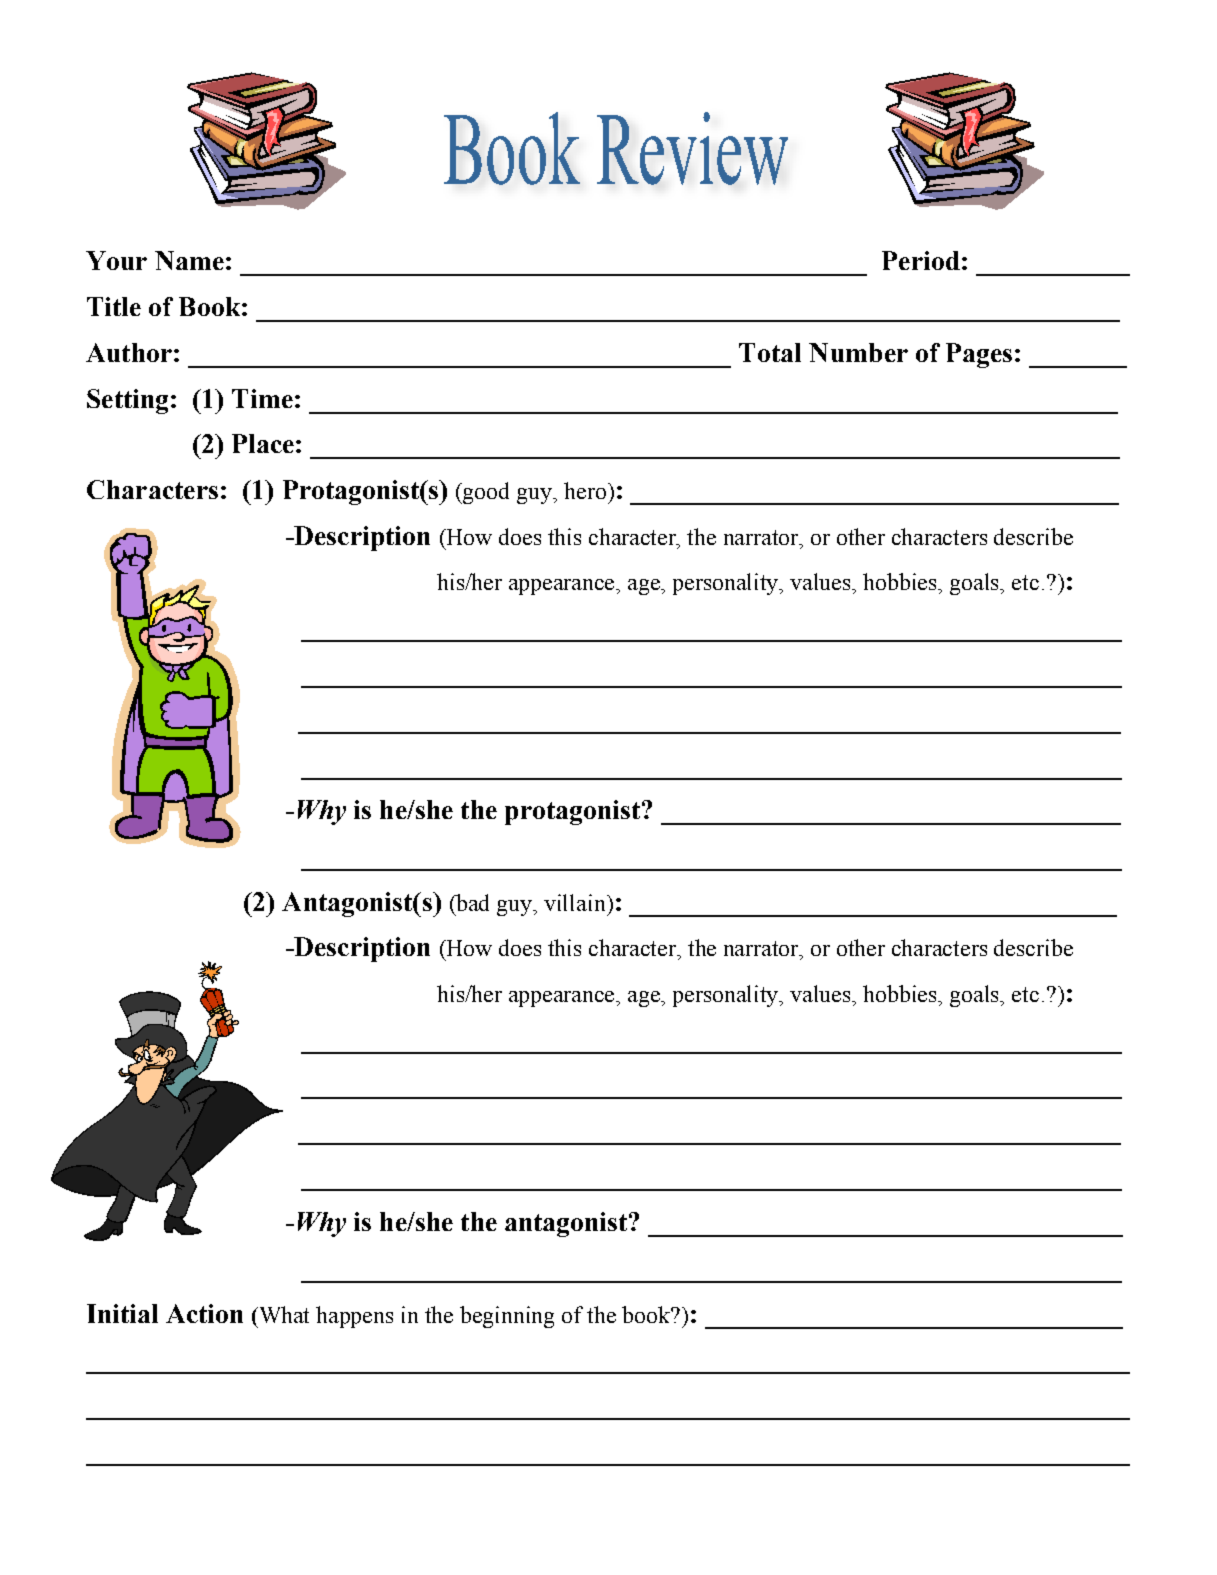  I want to click on good, so click(486, 493).
